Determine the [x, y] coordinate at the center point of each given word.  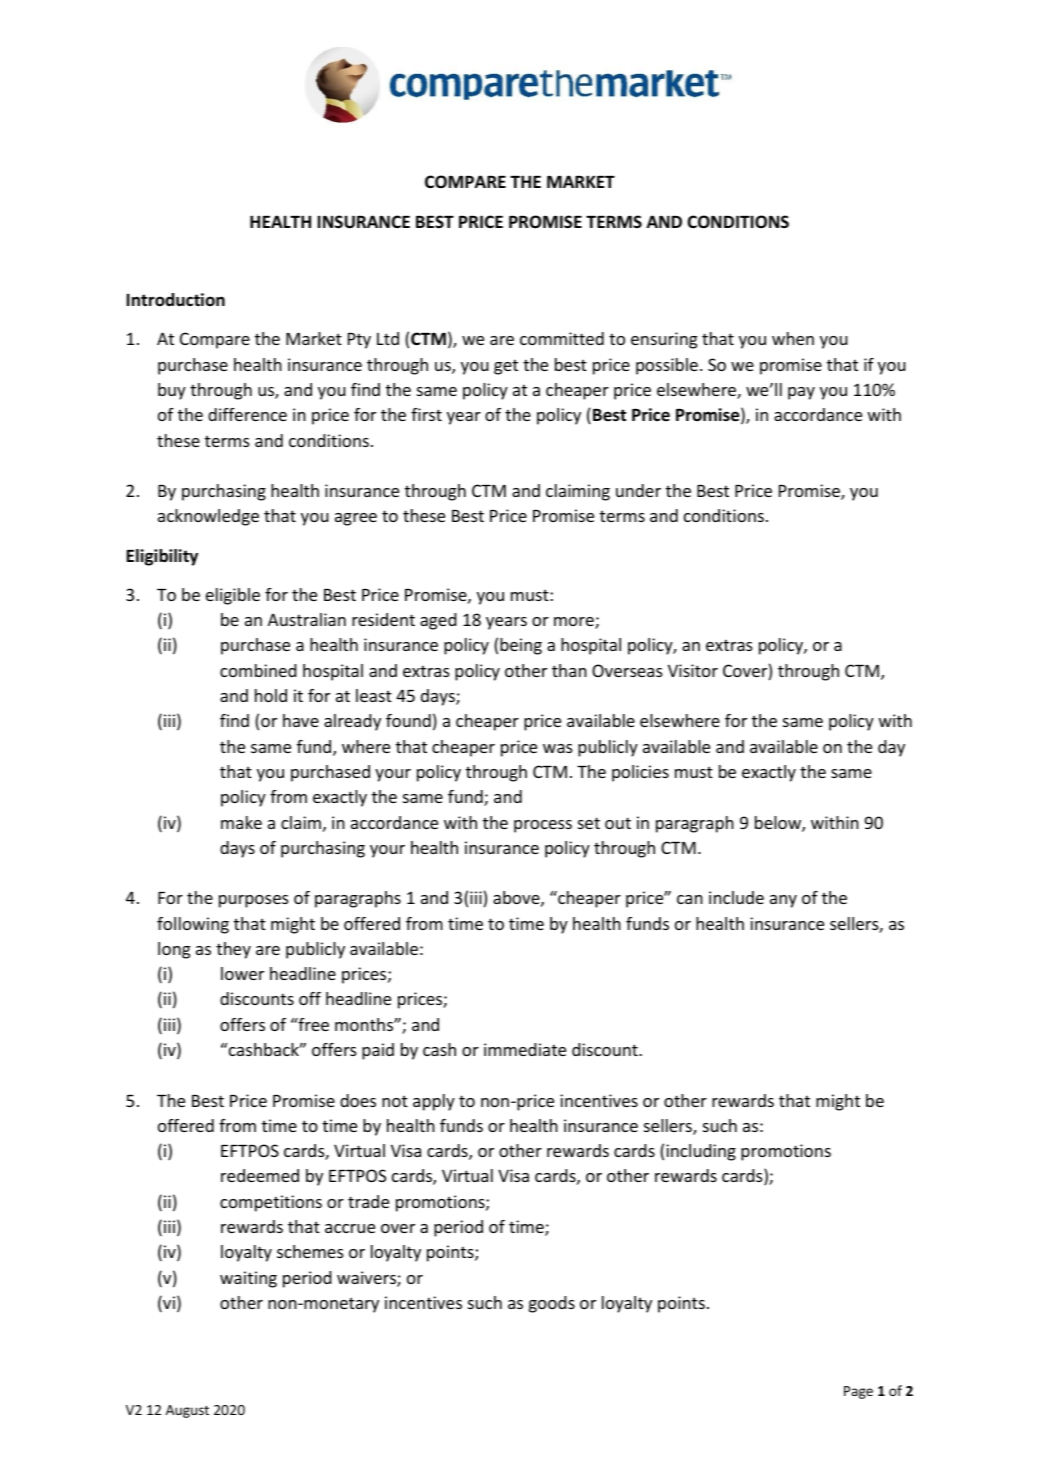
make [241, 822]
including [701, 1152]
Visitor [693, 670]
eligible [233, 596]
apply [434, 1102]
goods [552, 1304]
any [783, 901]
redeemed [260, 1175]
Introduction [176, 300]
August [187, 1411]
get [506, 367]
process [543, 826]
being [521, 646]
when [793, 338]
